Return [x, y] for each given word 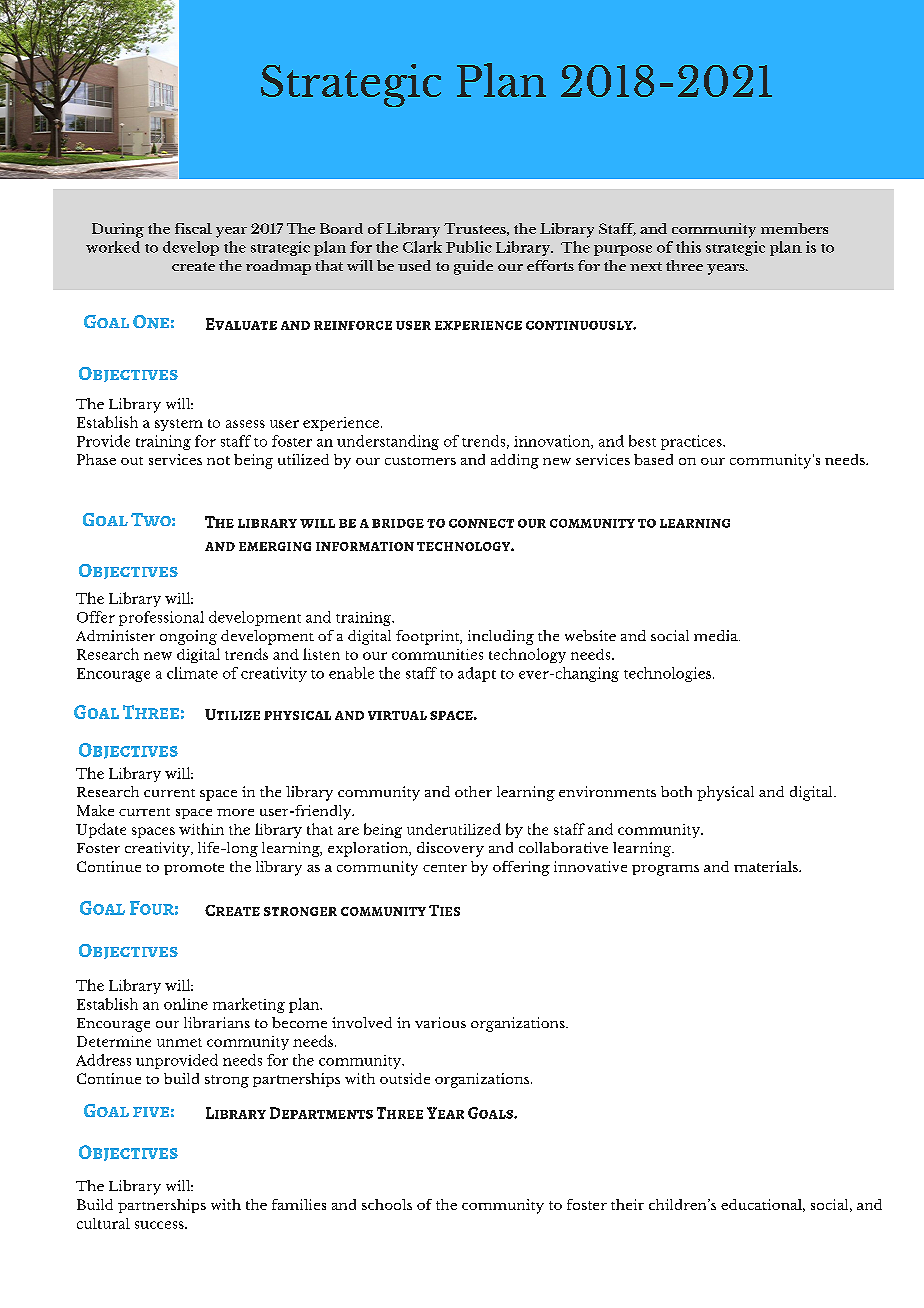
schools [387, 1204]
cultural [103, 1223]
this [688, 247]
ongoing [188, 637]
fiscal [193, 228]
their [627, 1204]
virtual [397, 715]
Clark [422, 247]
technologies [669, 674]
